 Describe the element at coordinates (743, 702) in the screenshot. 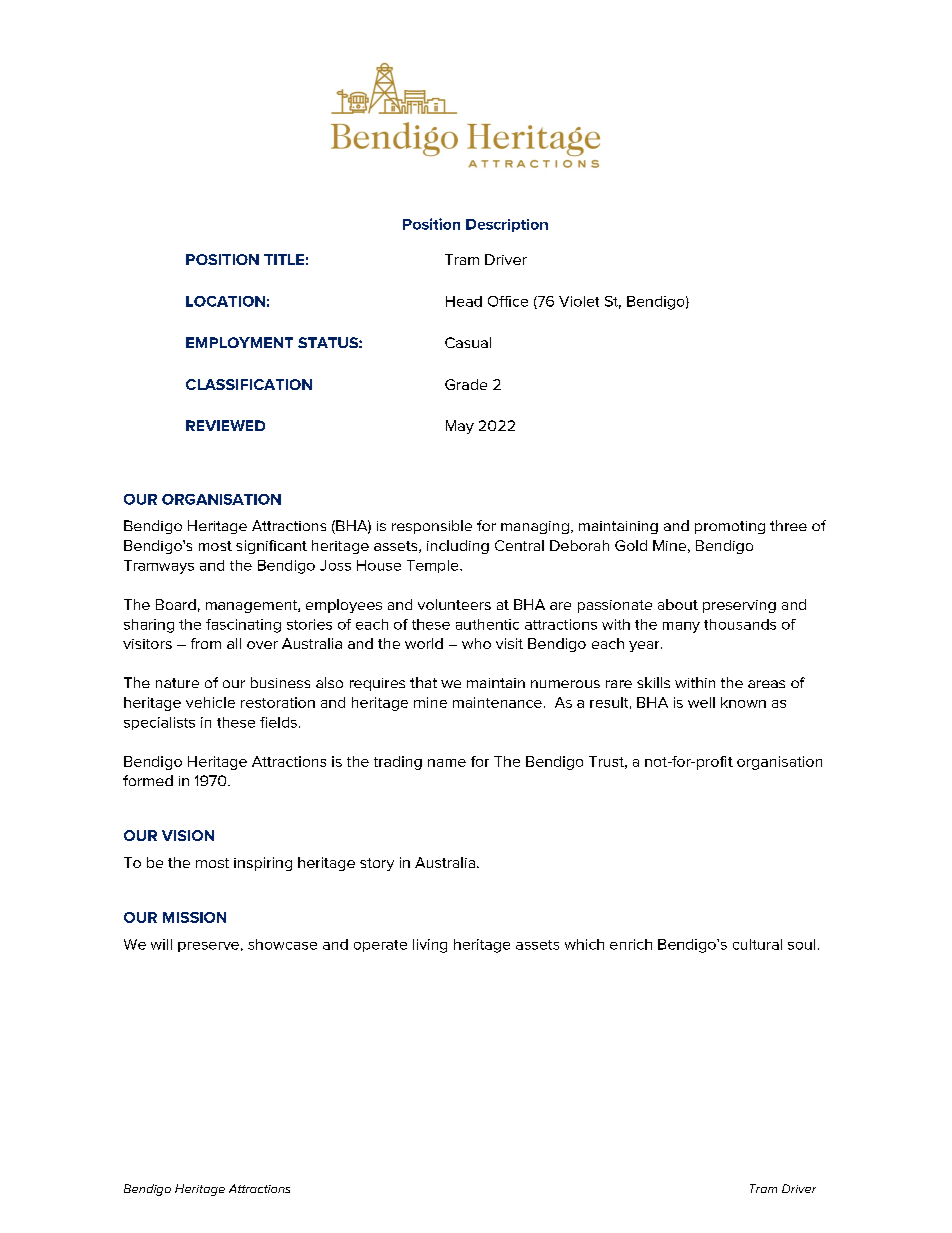

I see `known` at that location.
